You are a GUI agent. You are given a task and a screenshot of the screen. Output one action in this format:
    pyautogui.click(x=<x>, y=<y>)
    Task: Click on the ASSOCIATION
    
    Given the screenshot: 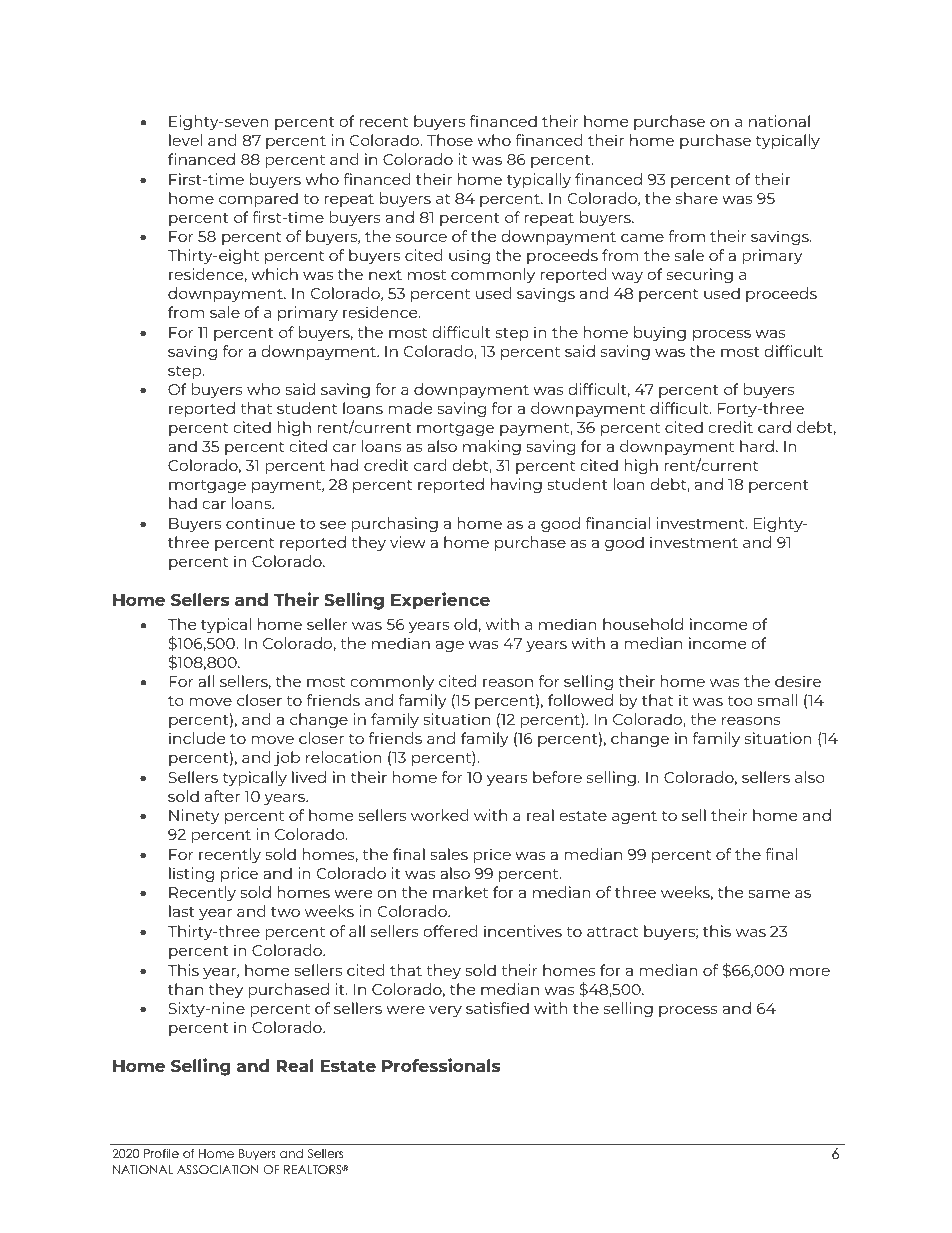 What is the action you would take?
    pyautogui.click(x=218, y=1170)
